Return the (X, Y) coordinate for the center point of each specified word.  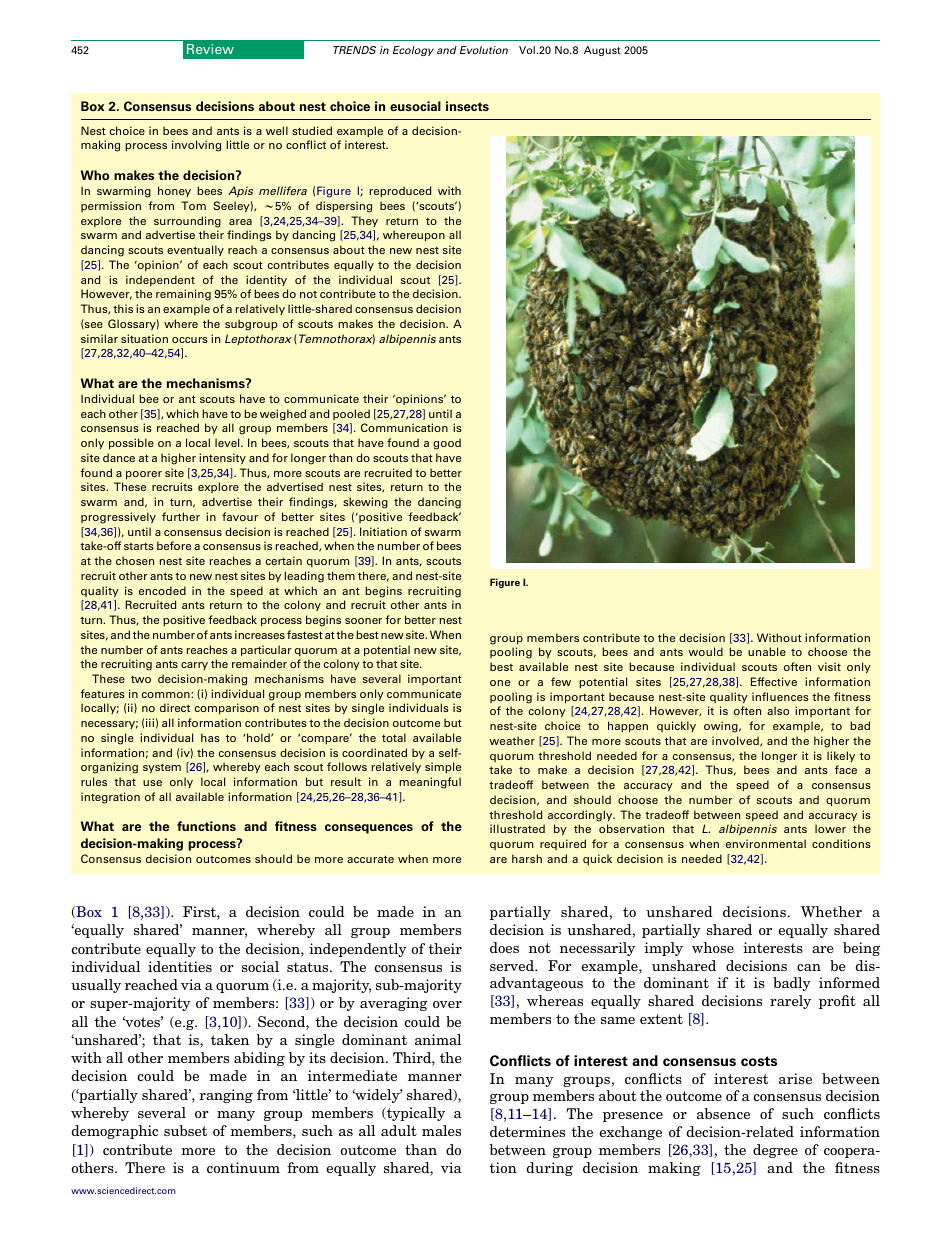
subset (185, 1130)
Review (210, 49)
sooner (363, 621)
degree (775, 1151)
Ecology (413, 51)
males (441, 1130)
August (602, 51)
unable (767, 651)
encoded (162, 590)
